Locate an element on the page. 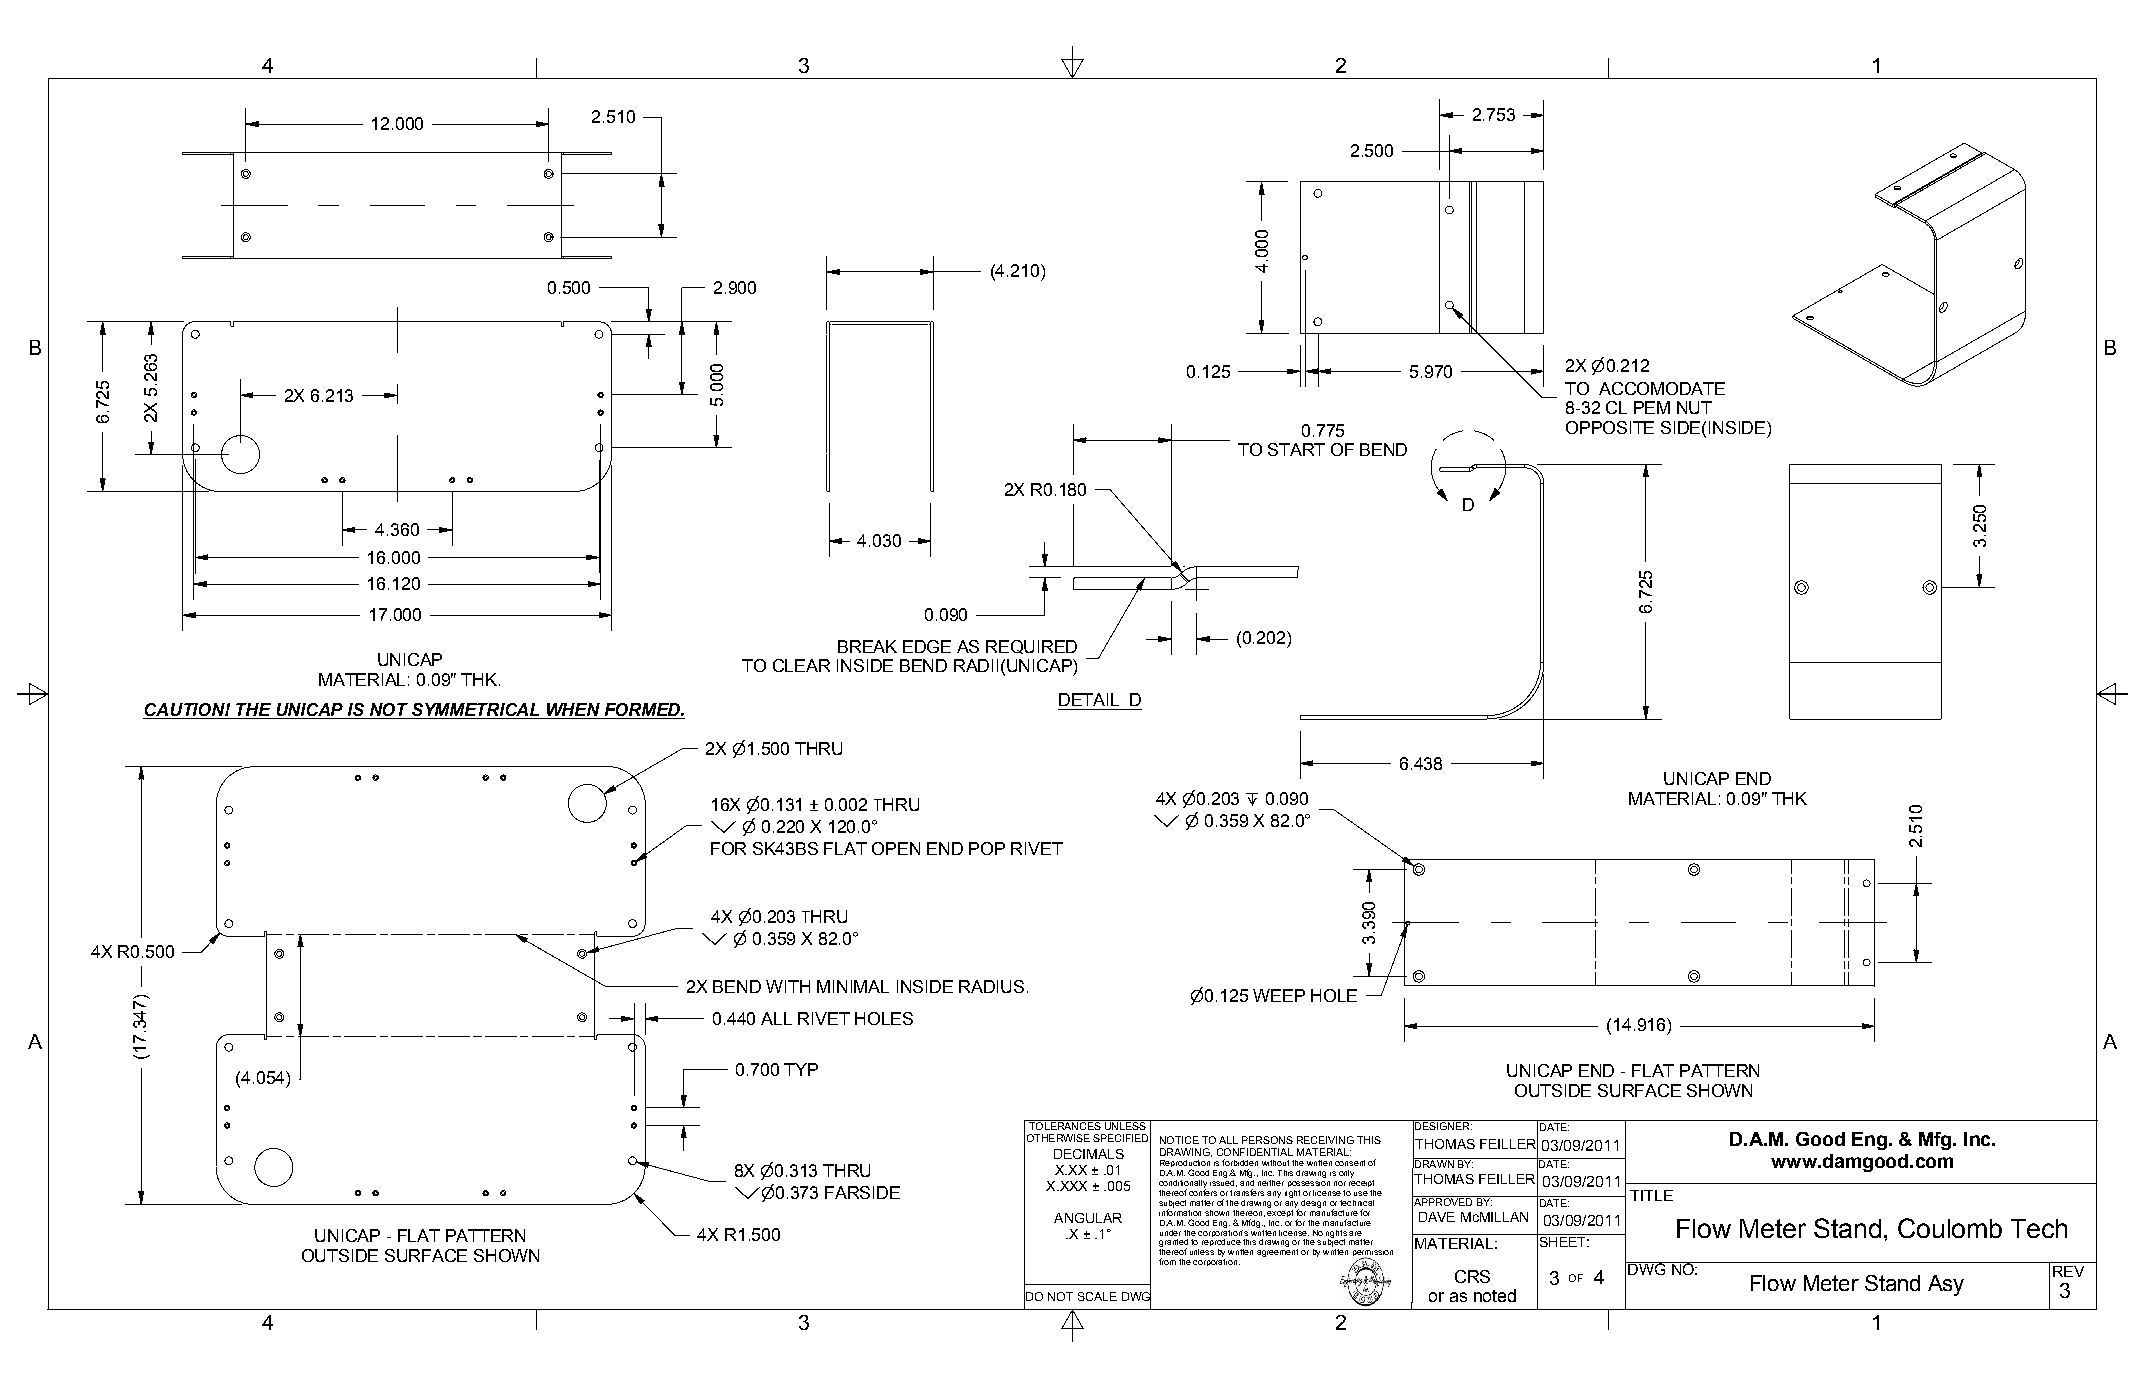 The height and width of the image is (1388, 2145). WEEP is located at coordinates (1279, 995).
